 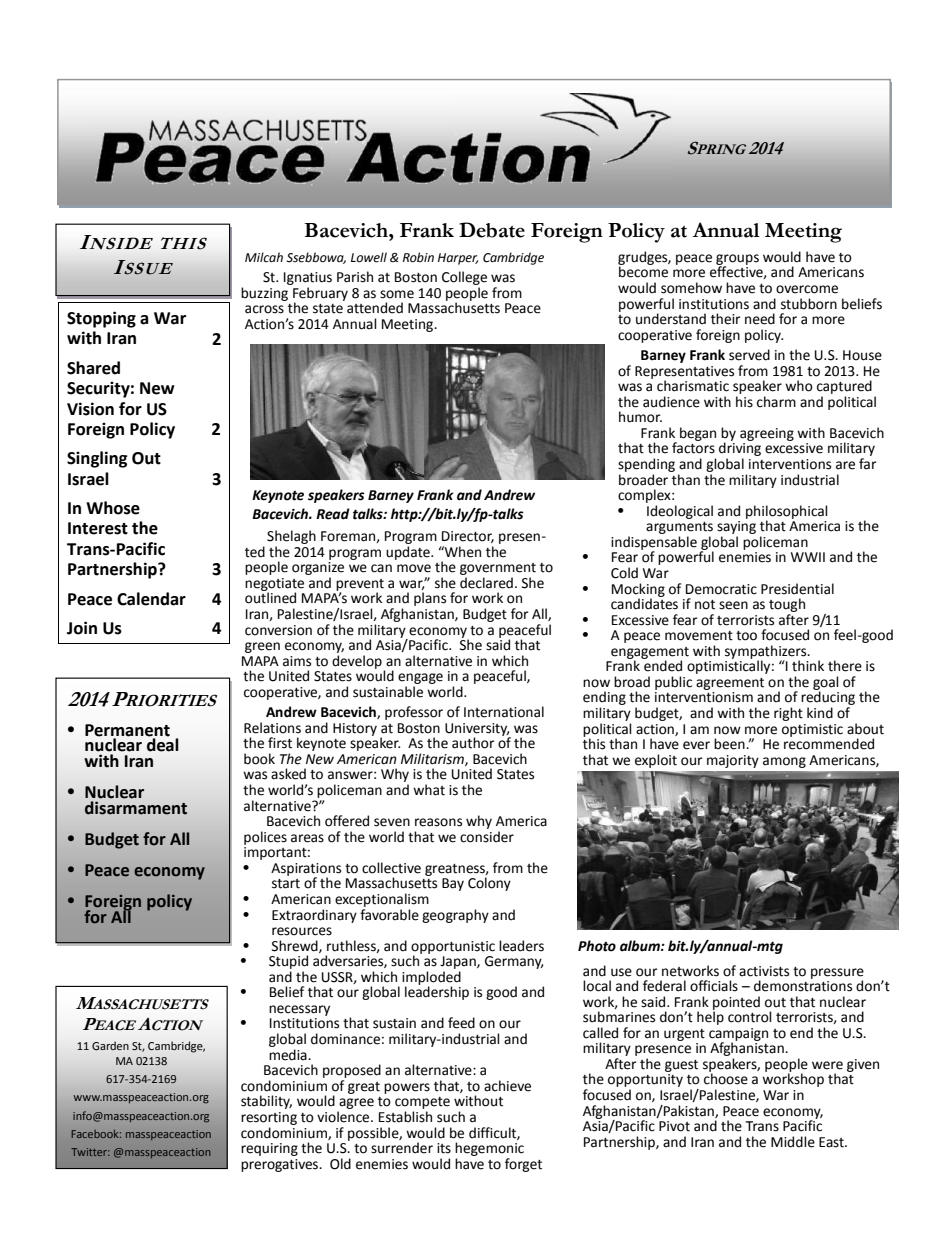 I want to click on disarmament, so click(x=136, y=806).
